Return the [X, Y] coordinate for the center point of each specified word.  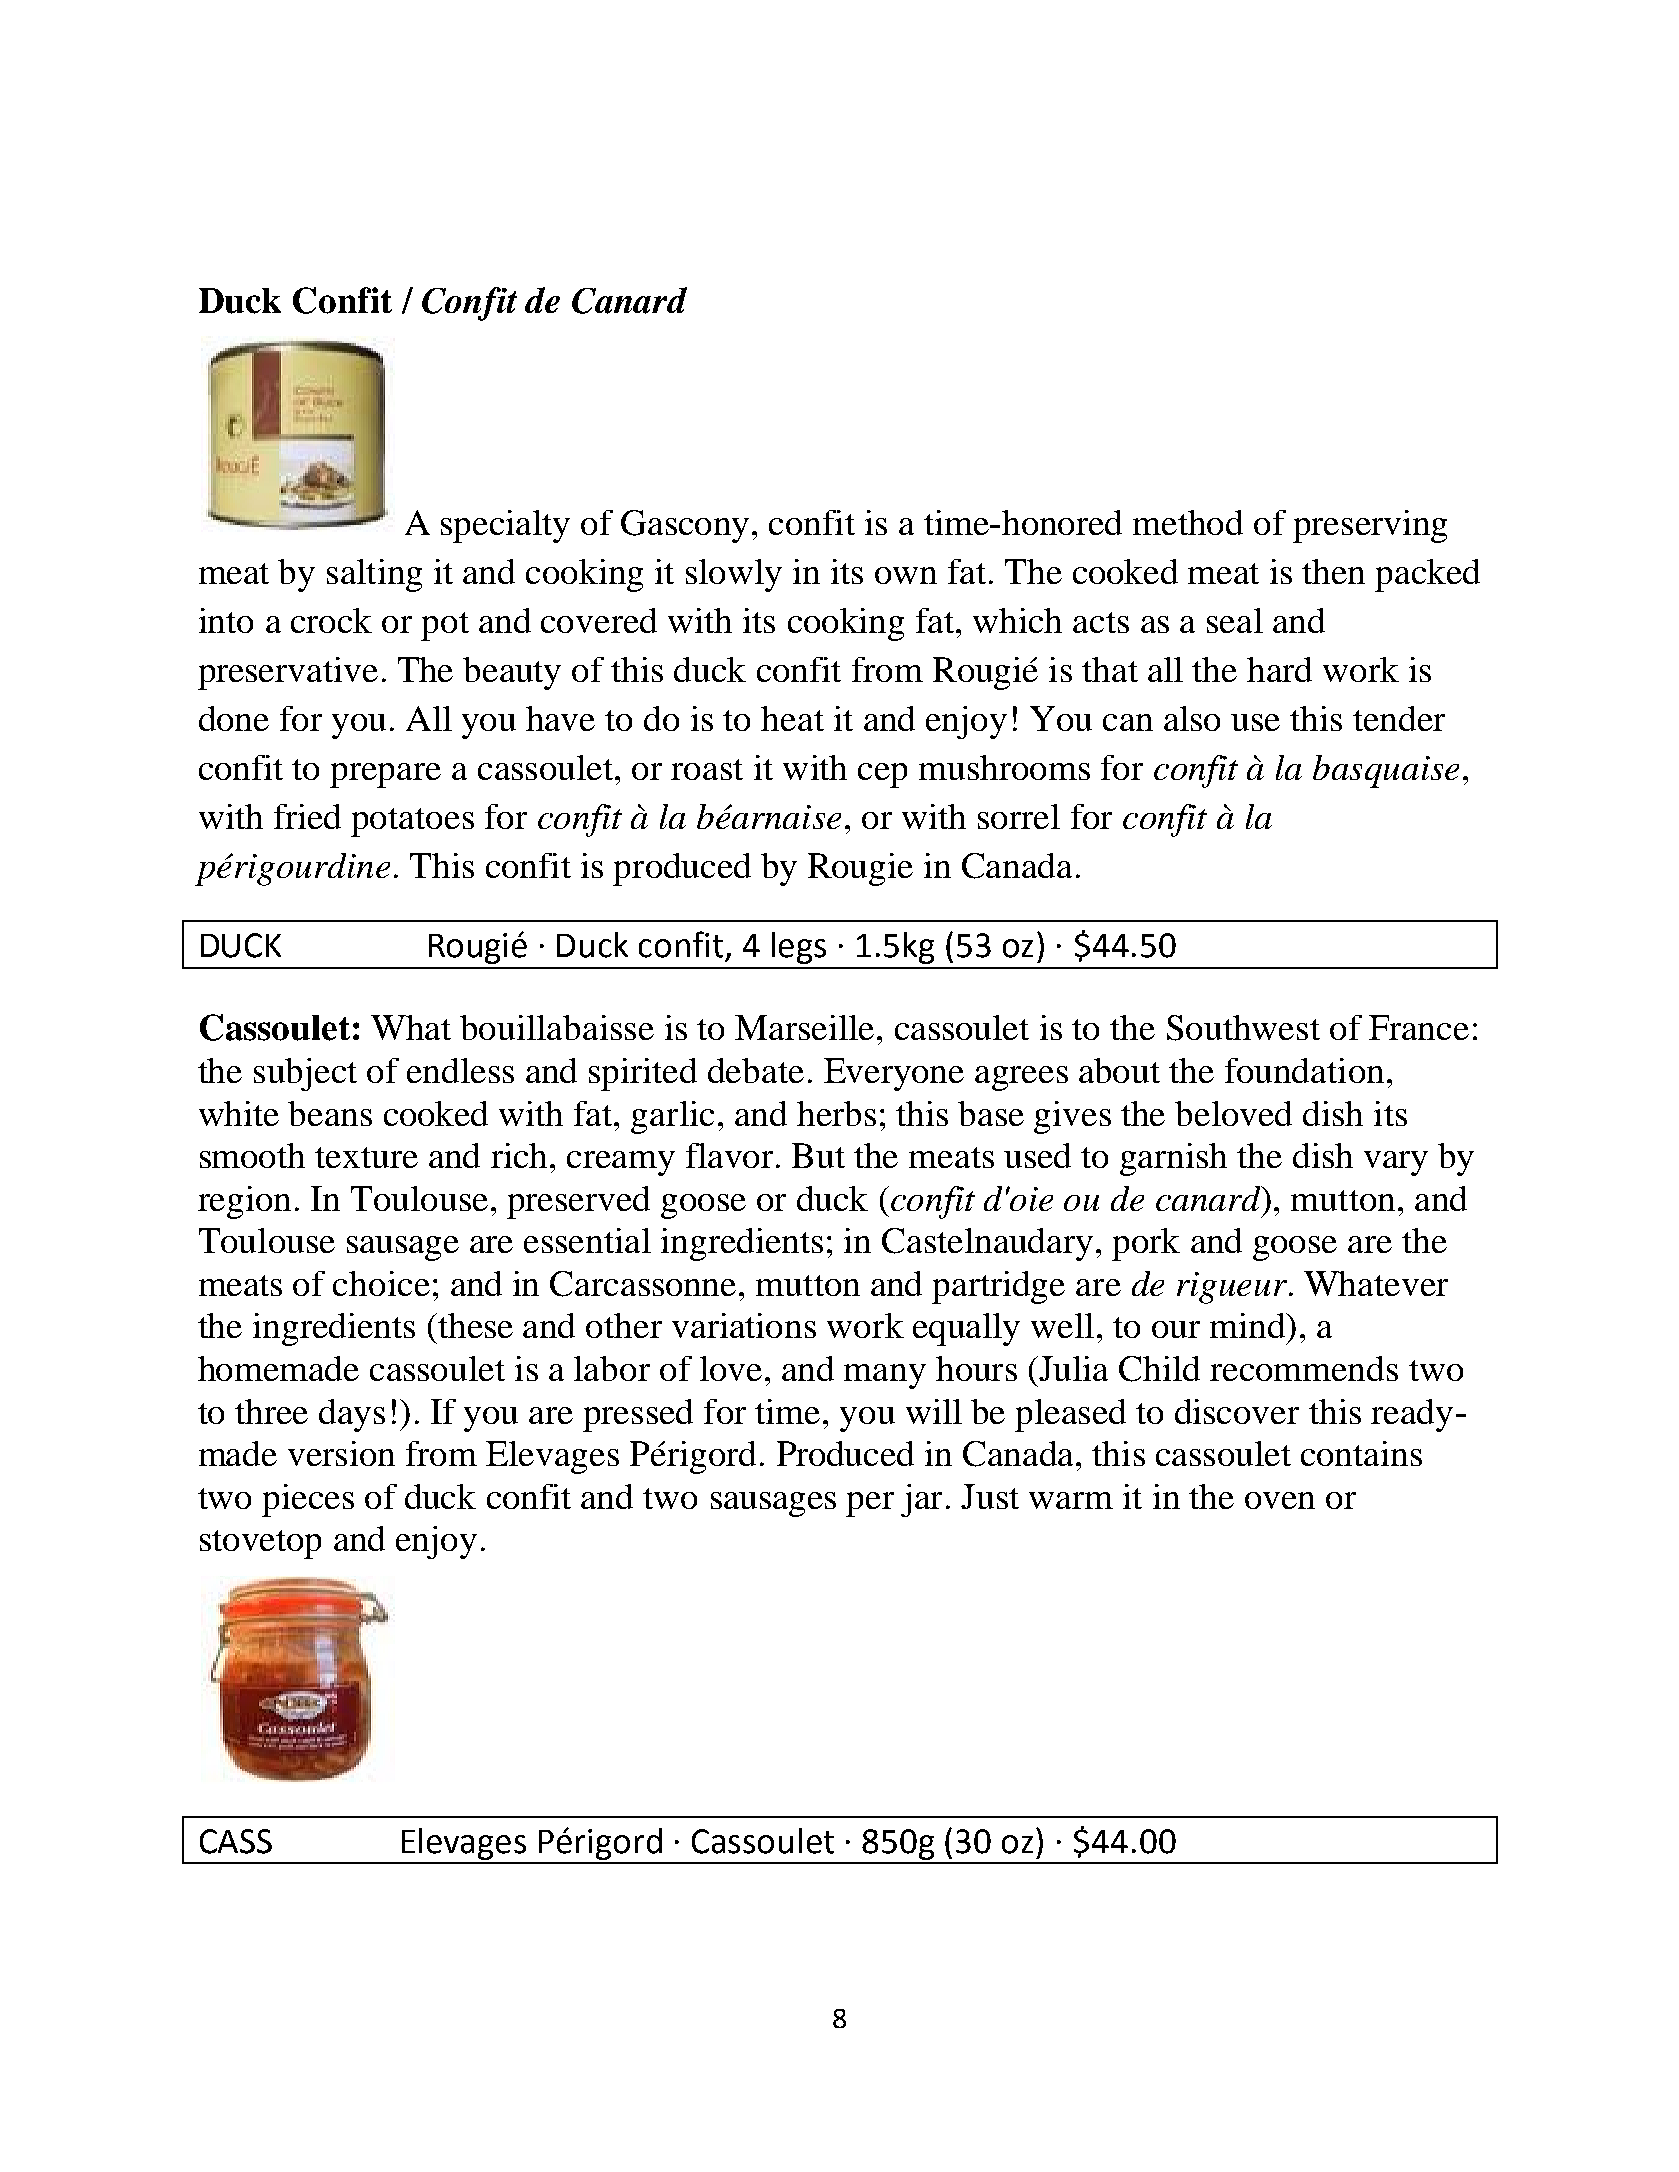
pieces [308, 1500]
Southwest [1243, 1028]
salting [374, 575]
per [870, 1504]
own [906, 575]
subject [305, 1074]
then [1333, 571]
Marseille [804, 1027]
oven [1280, 1500]
